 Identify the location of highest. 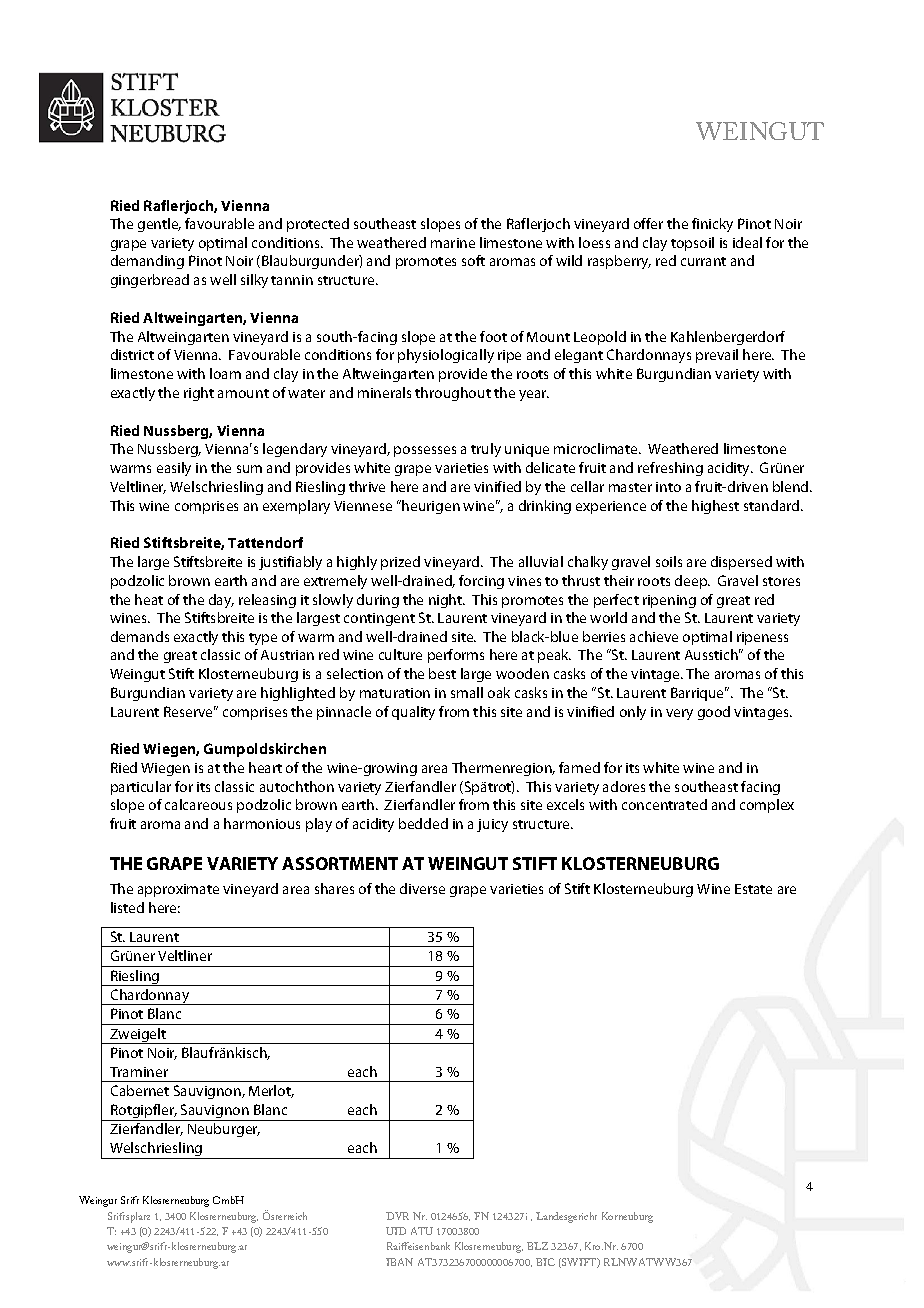
(715, 507).
